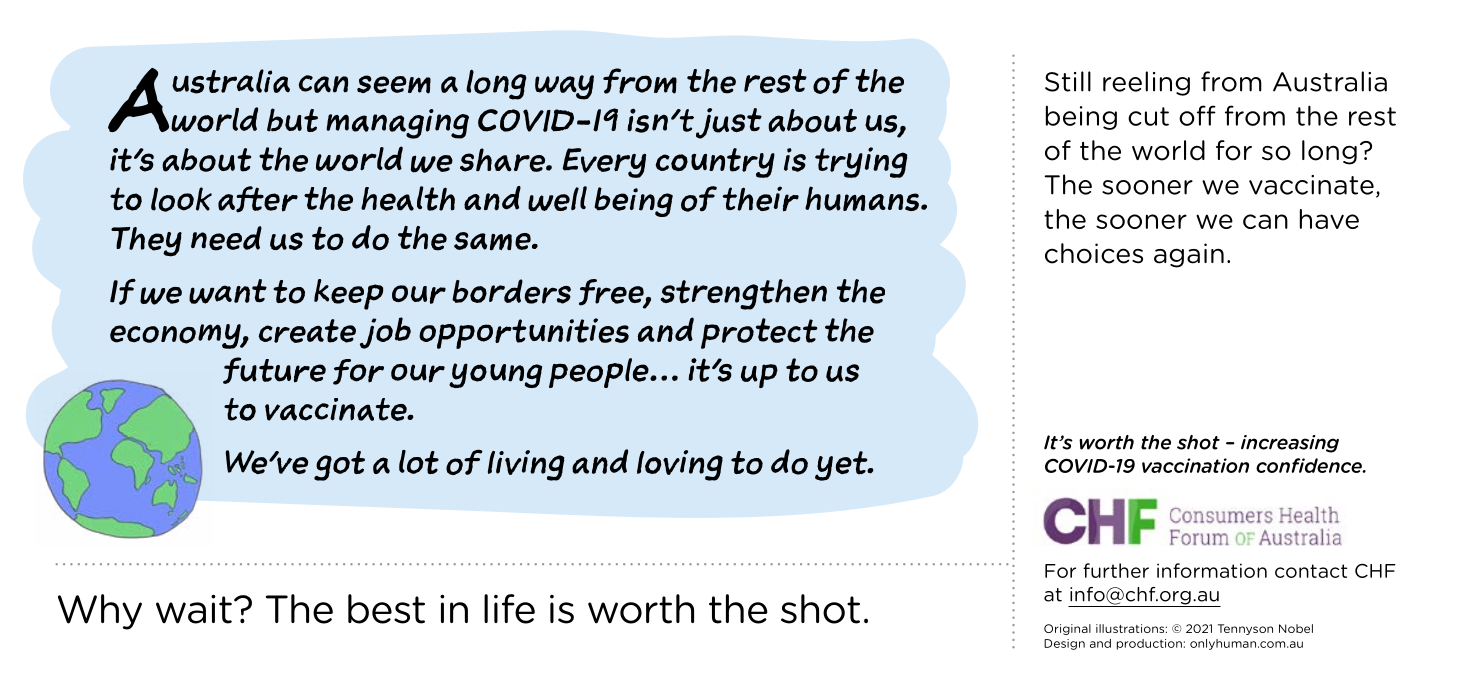 This image has height=689, width=1461. What do you see at coordinates (680, 465) in the image?
I see `loving` at bounding box center [680, 465].
